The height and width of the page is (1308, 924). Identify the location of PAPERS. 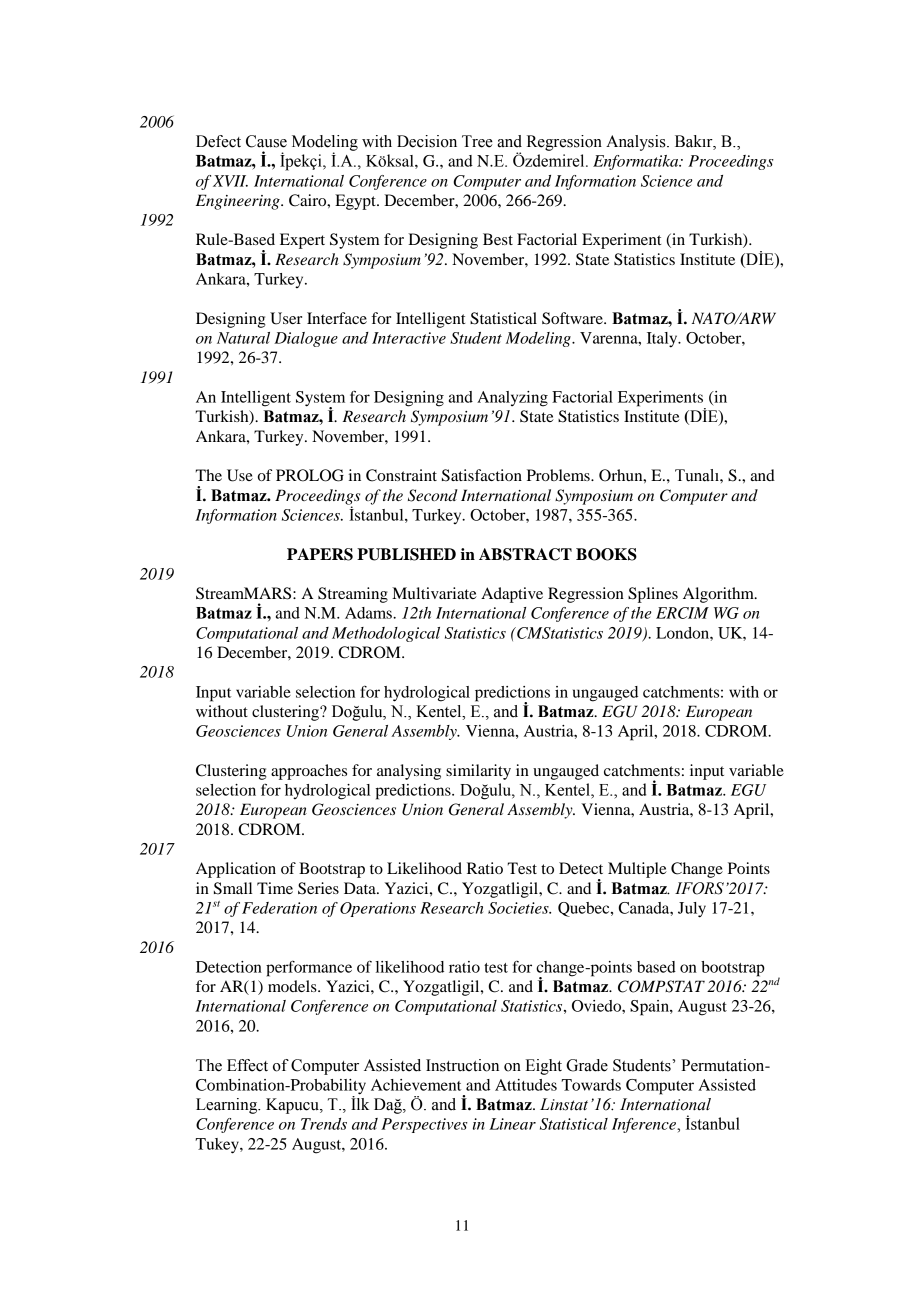
(320, 554).
